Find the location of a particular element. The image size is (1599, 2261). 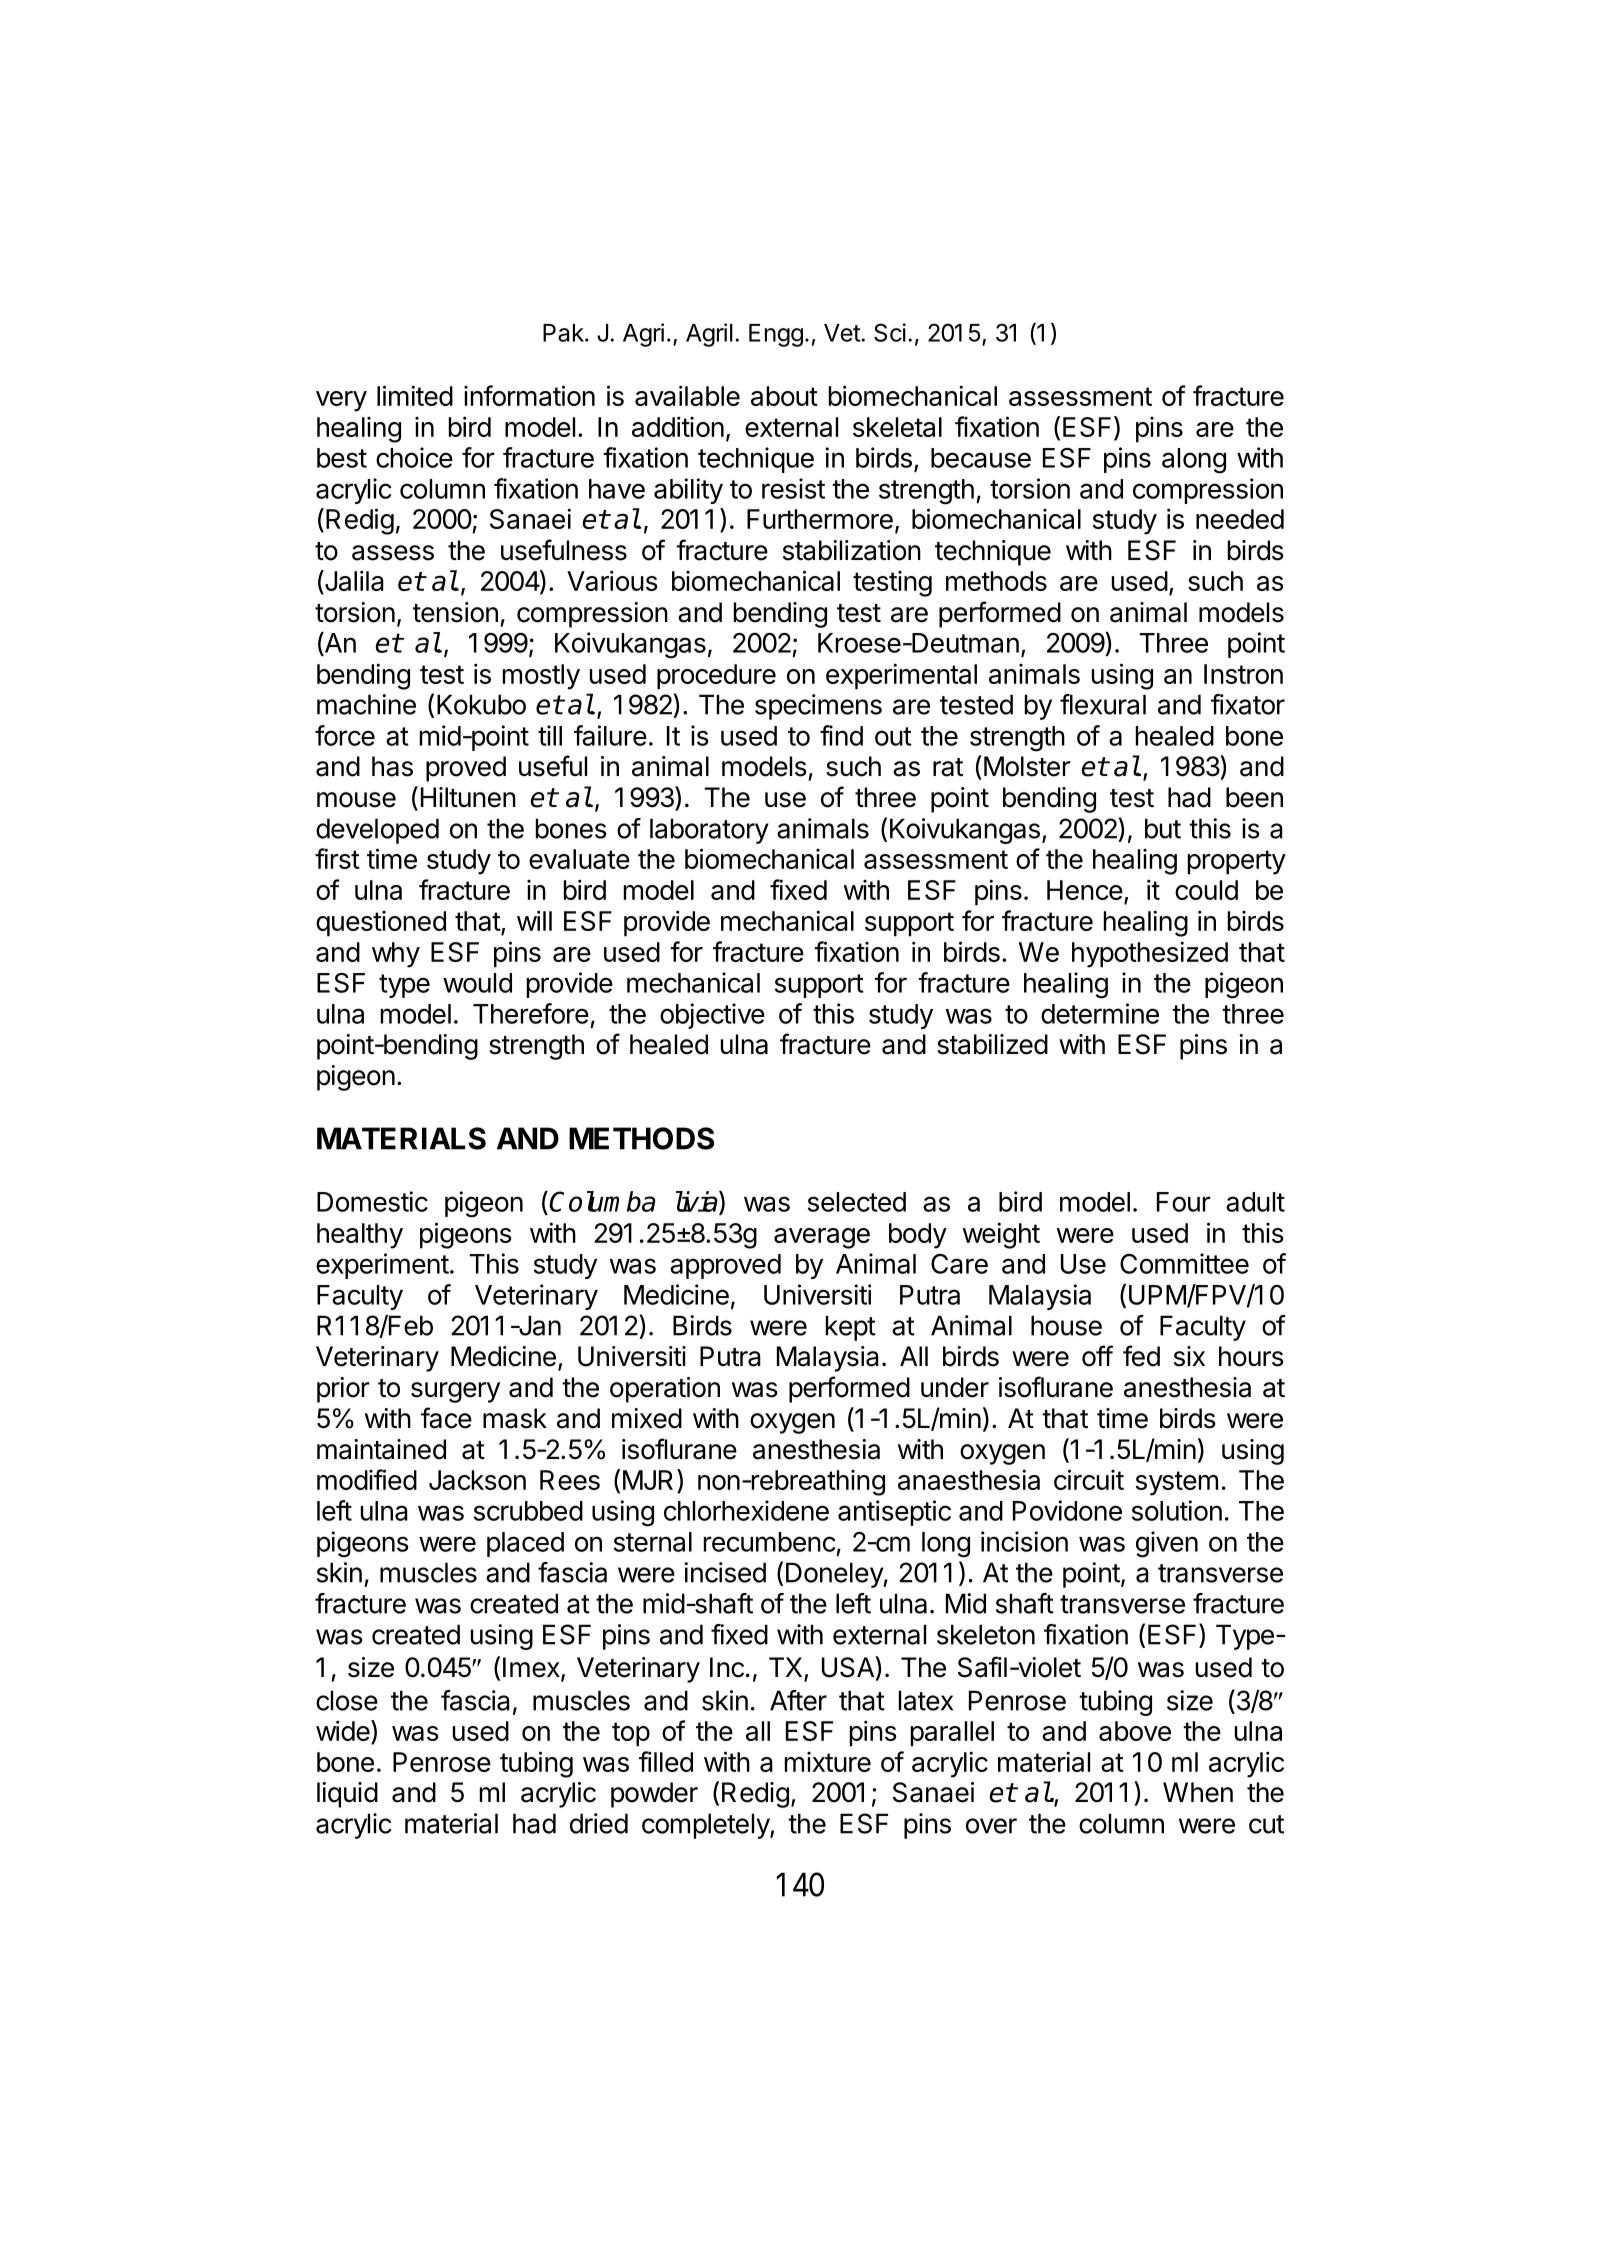

developed is located at coordinates (377, 831).
